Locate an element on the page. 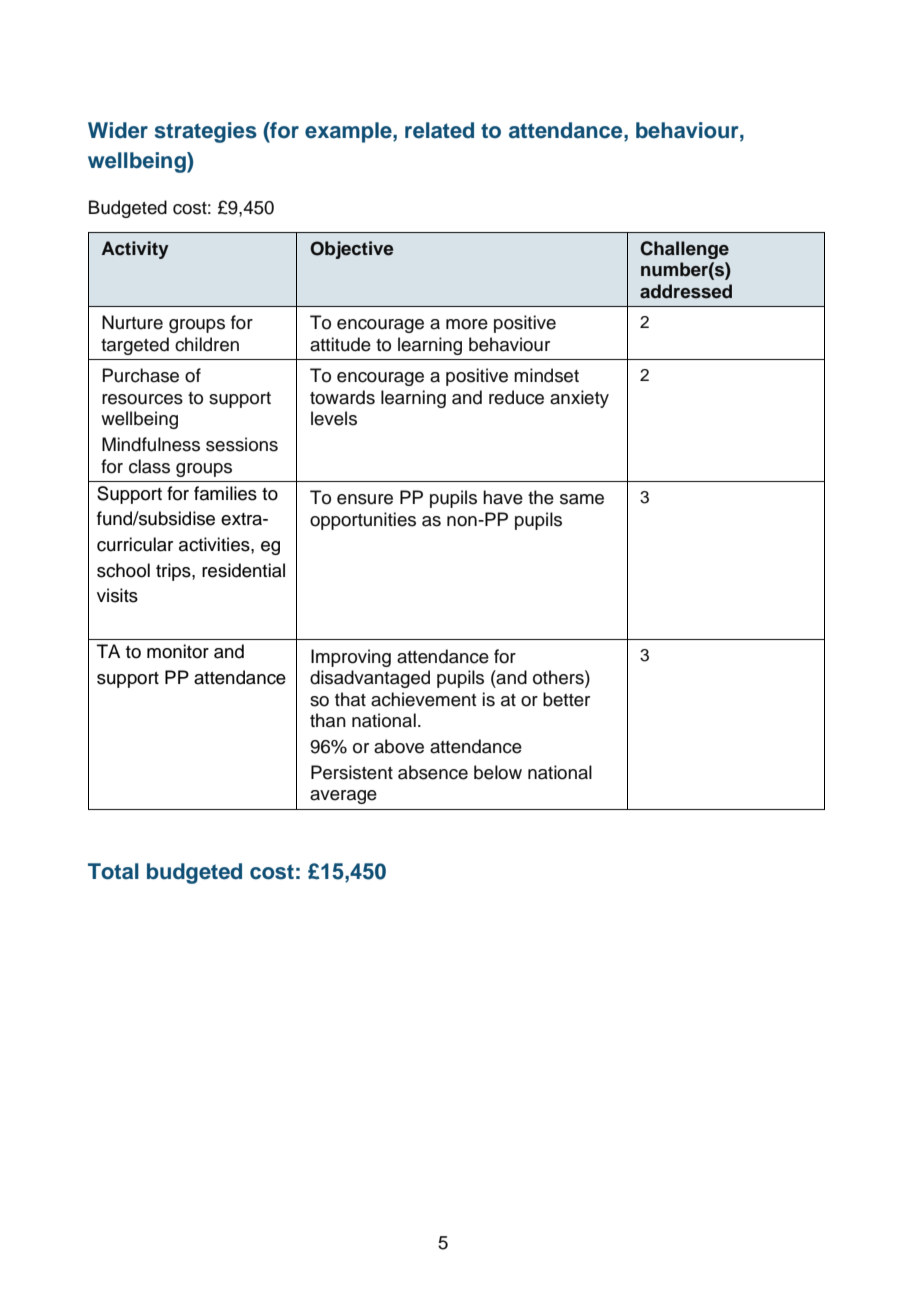 The height and width of the document is (1308, 924). better is located at coordinates (566, 699).
